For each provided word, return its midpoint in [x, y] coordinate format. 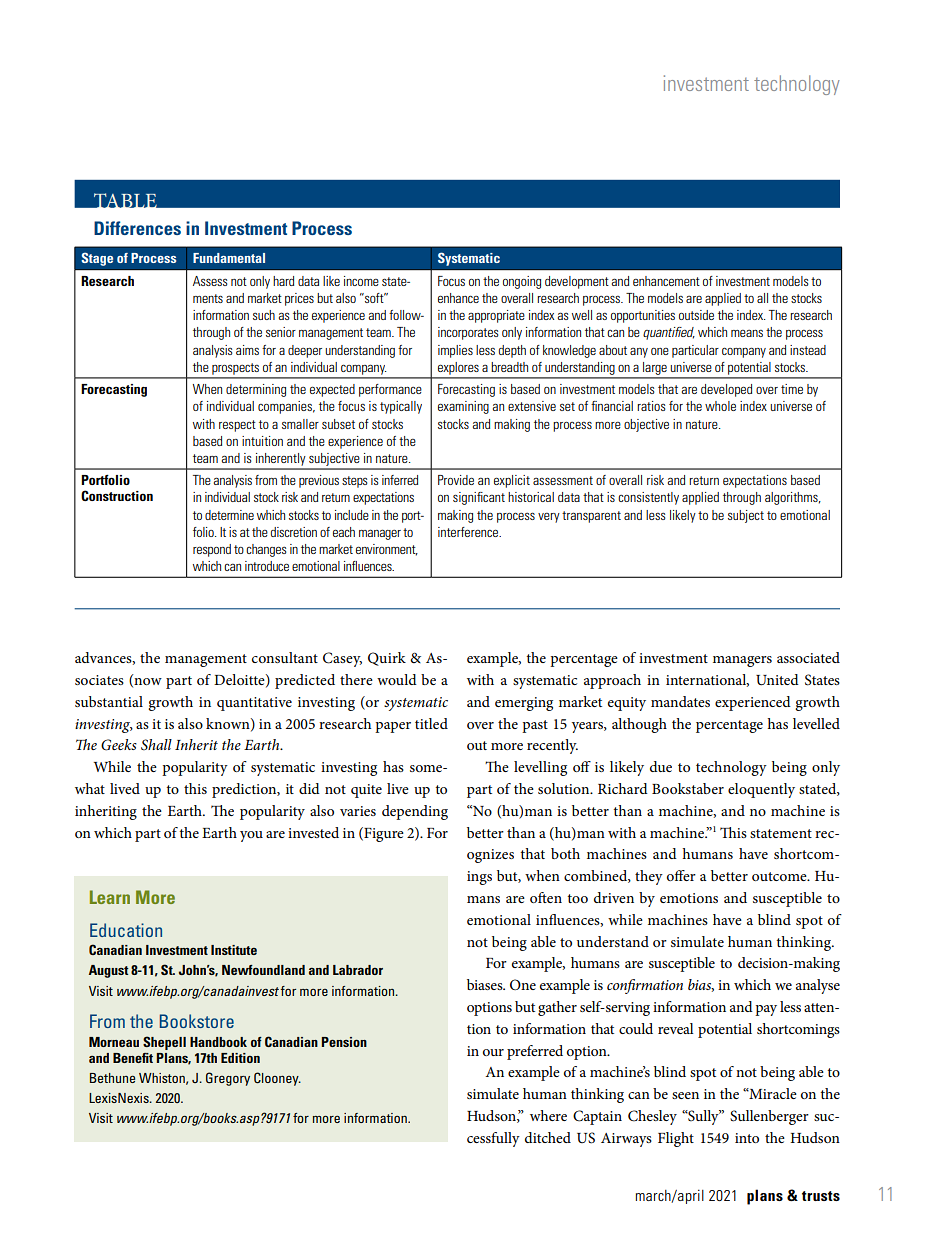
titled [431, 723]
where [548, 1115]
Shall [156, 745]
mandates [680, 701]
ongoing [522, 282]
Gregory [228, 1079]
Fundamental [229, 258]
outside [696, 315]
